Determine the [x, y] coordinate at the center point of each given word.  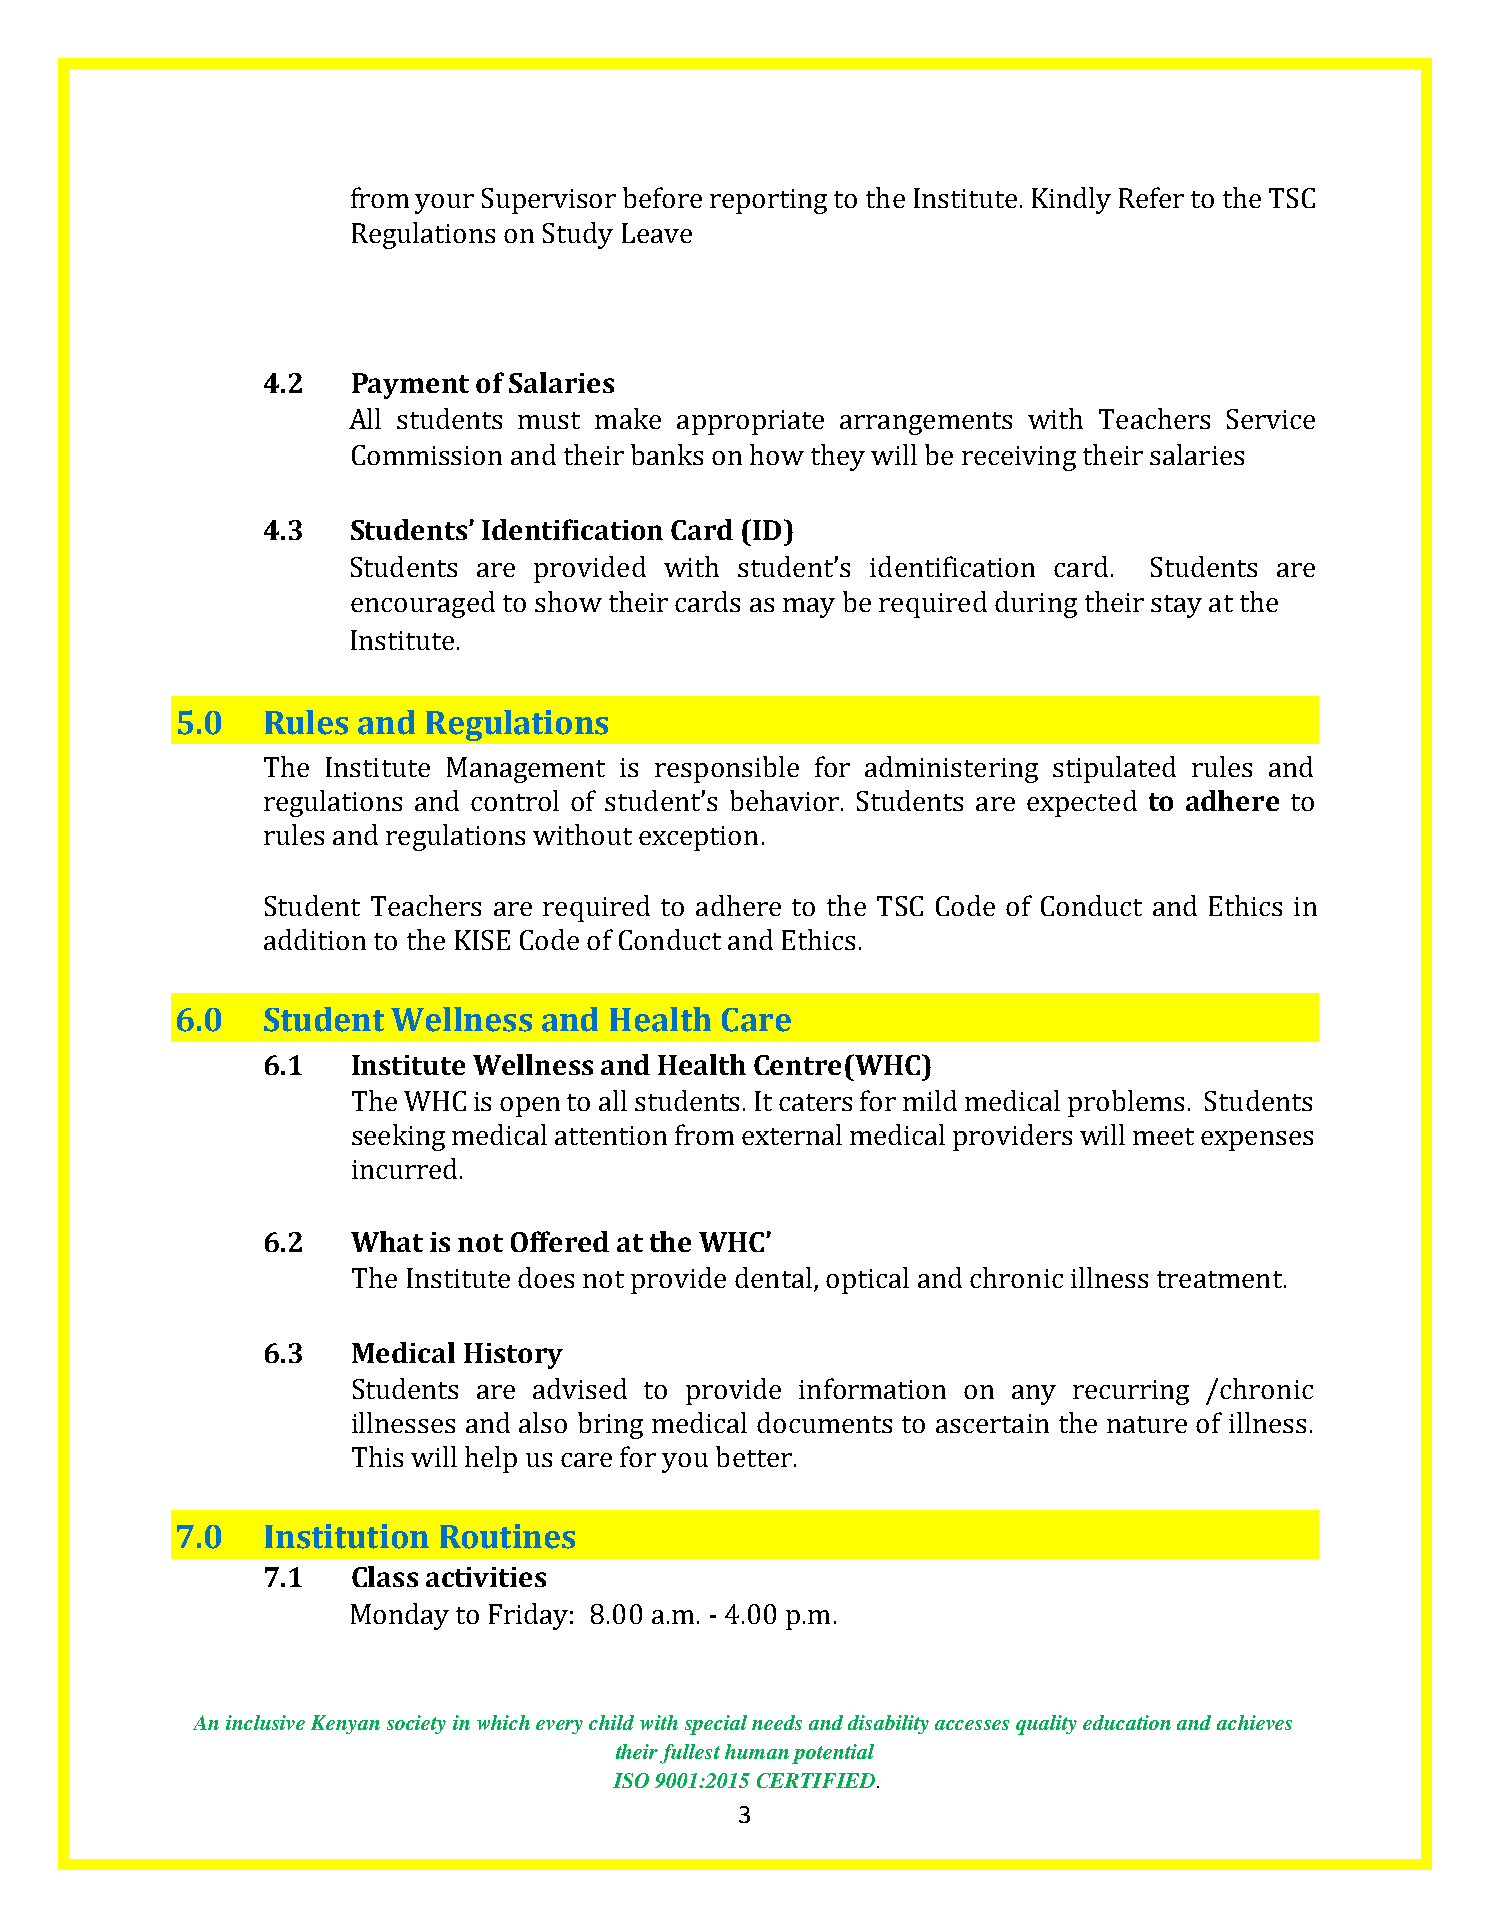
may [809, 608]
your [444, 204]
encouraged [423, 604]
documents [824, 1422]
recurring [1131, 1392]
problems [1126, 1103]
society [416, 1724]
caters [815, 1102]
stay [1176, 606]
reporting [768, 201]
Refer [1151, 197]
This [377, 1456]
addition [315, 939]
